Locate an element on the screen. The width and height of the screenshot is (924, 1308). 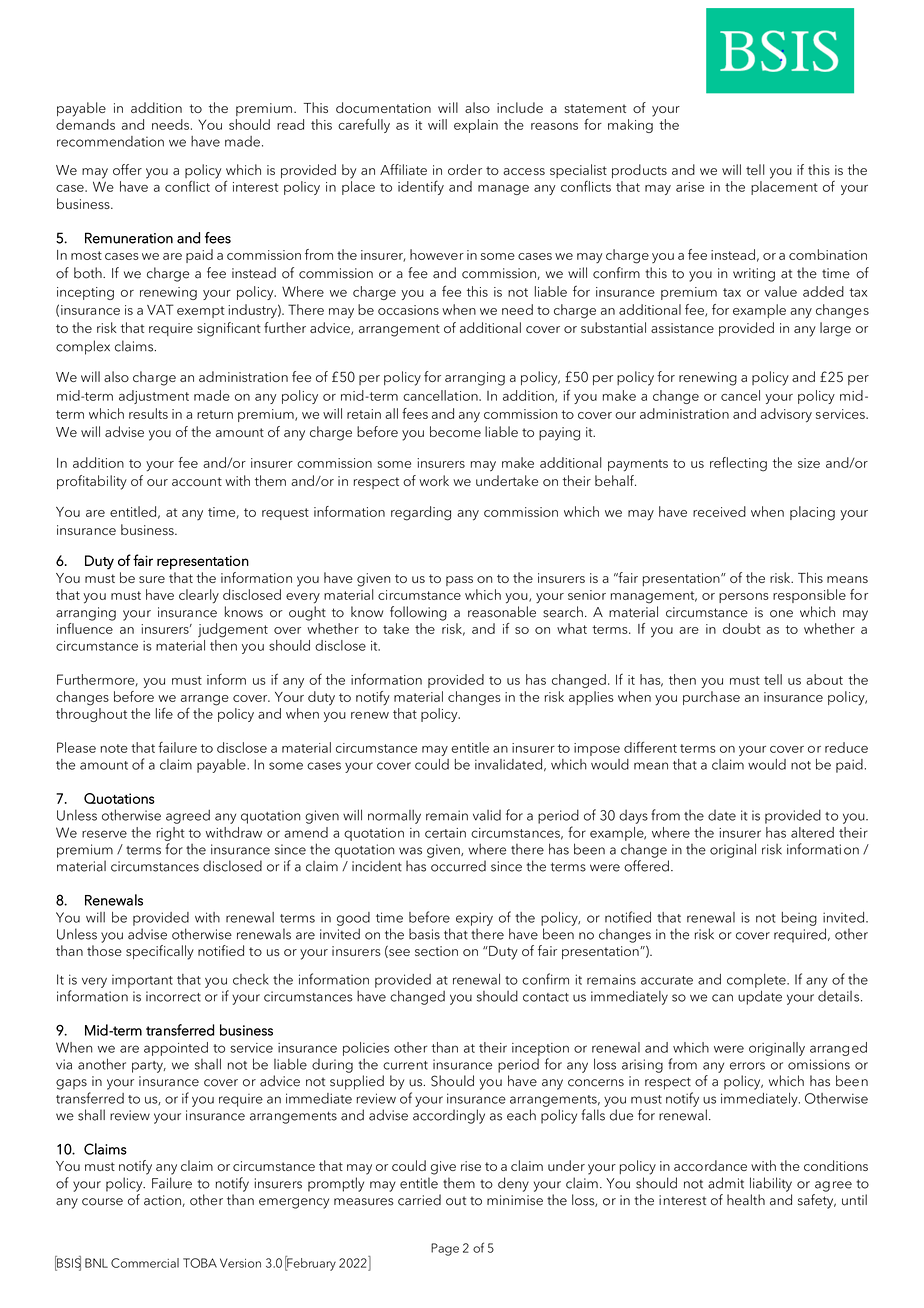
specifically is located at coordinates (160, 952).
